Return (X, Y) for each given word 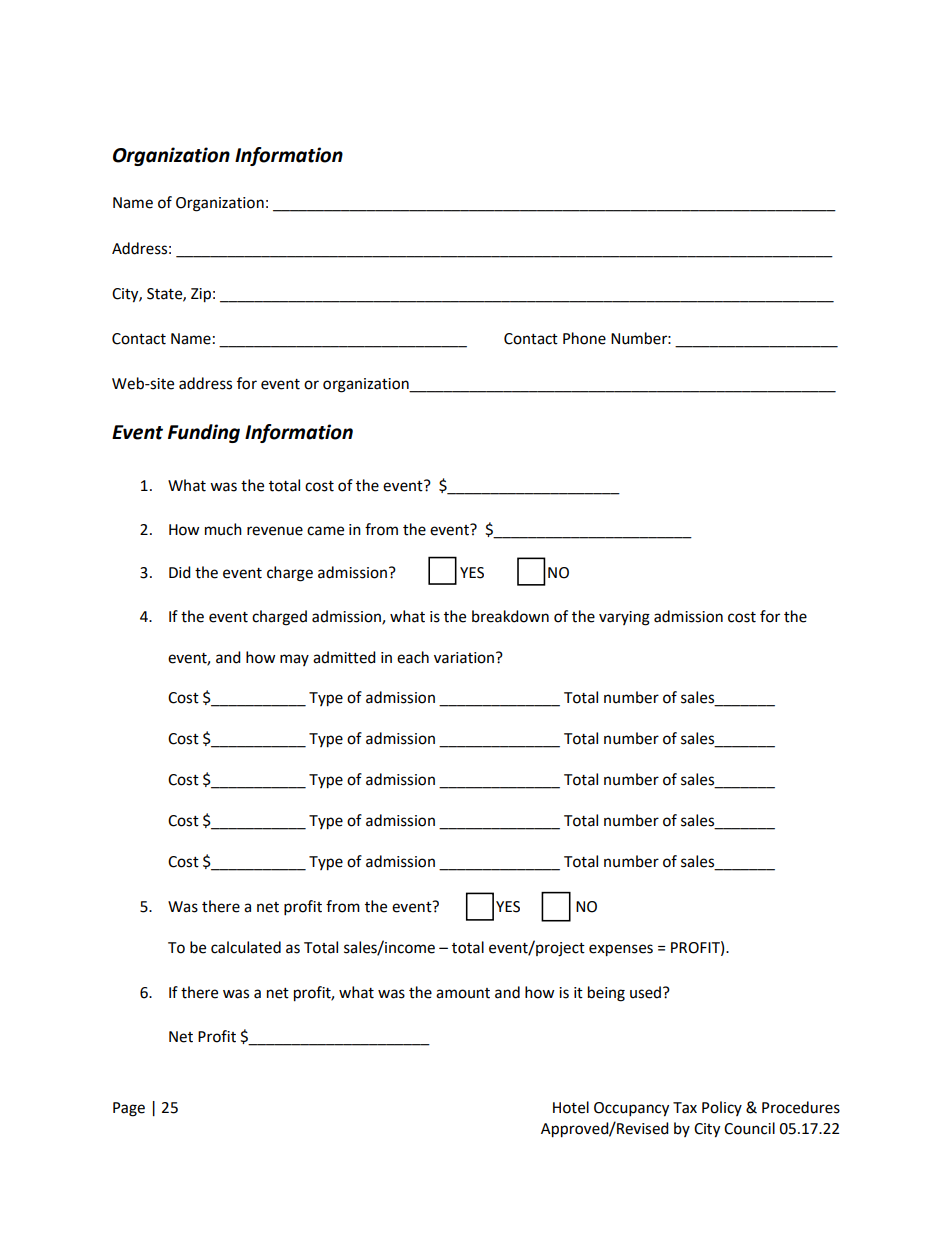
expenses (621, 950)
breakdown (510, 616)
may (294, 660)
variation (464, 658)
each (413, 657)
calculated (246, 947)
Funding (204, 433)
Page (129, 1109)
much (223, 529)
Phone (584, 338)
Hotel (571, 1107)
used (645, 992)
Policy (722, 1108)
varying (624, 618)
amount (463, 993)
